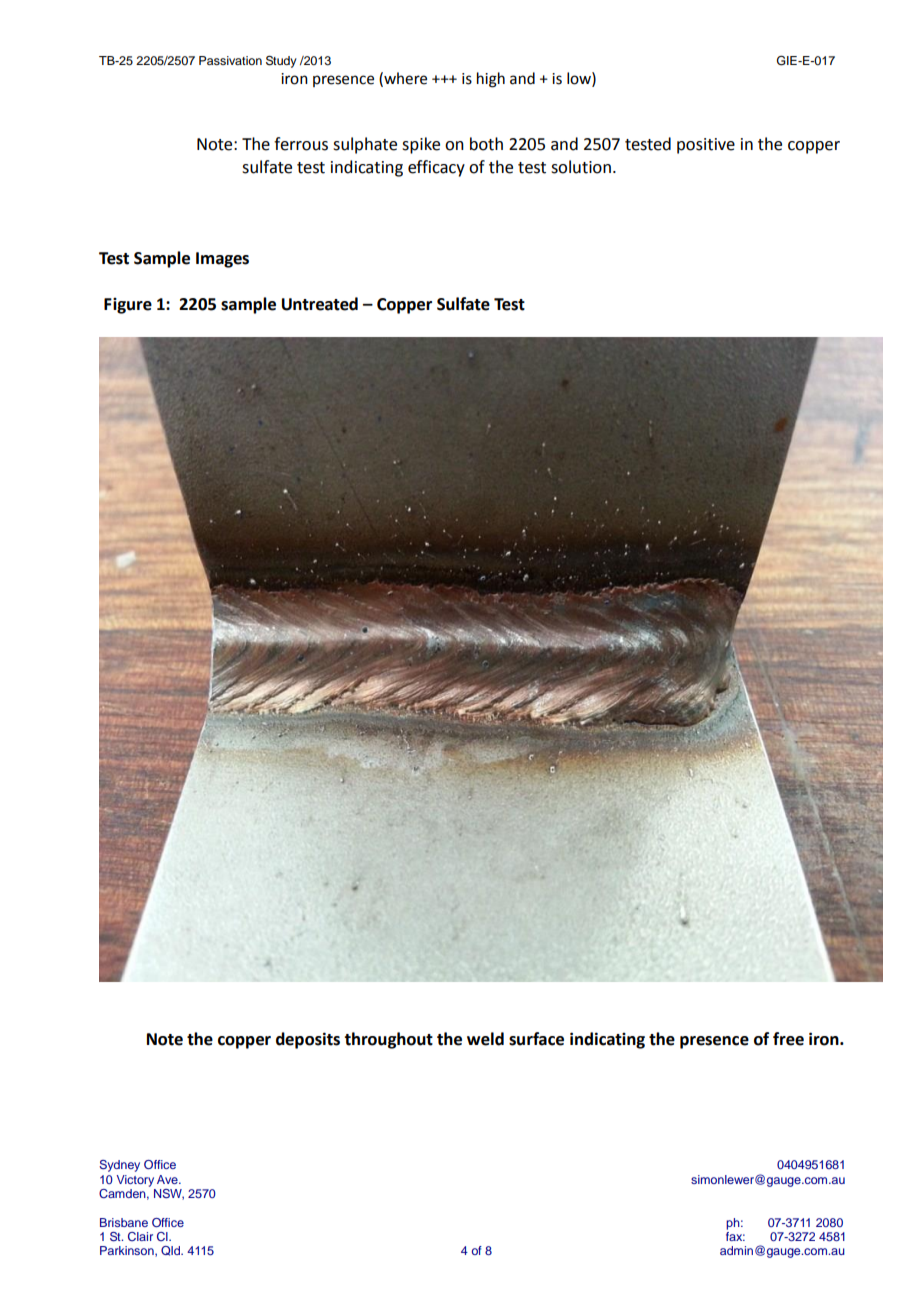  I want to click on free, so click(788, 1039).
